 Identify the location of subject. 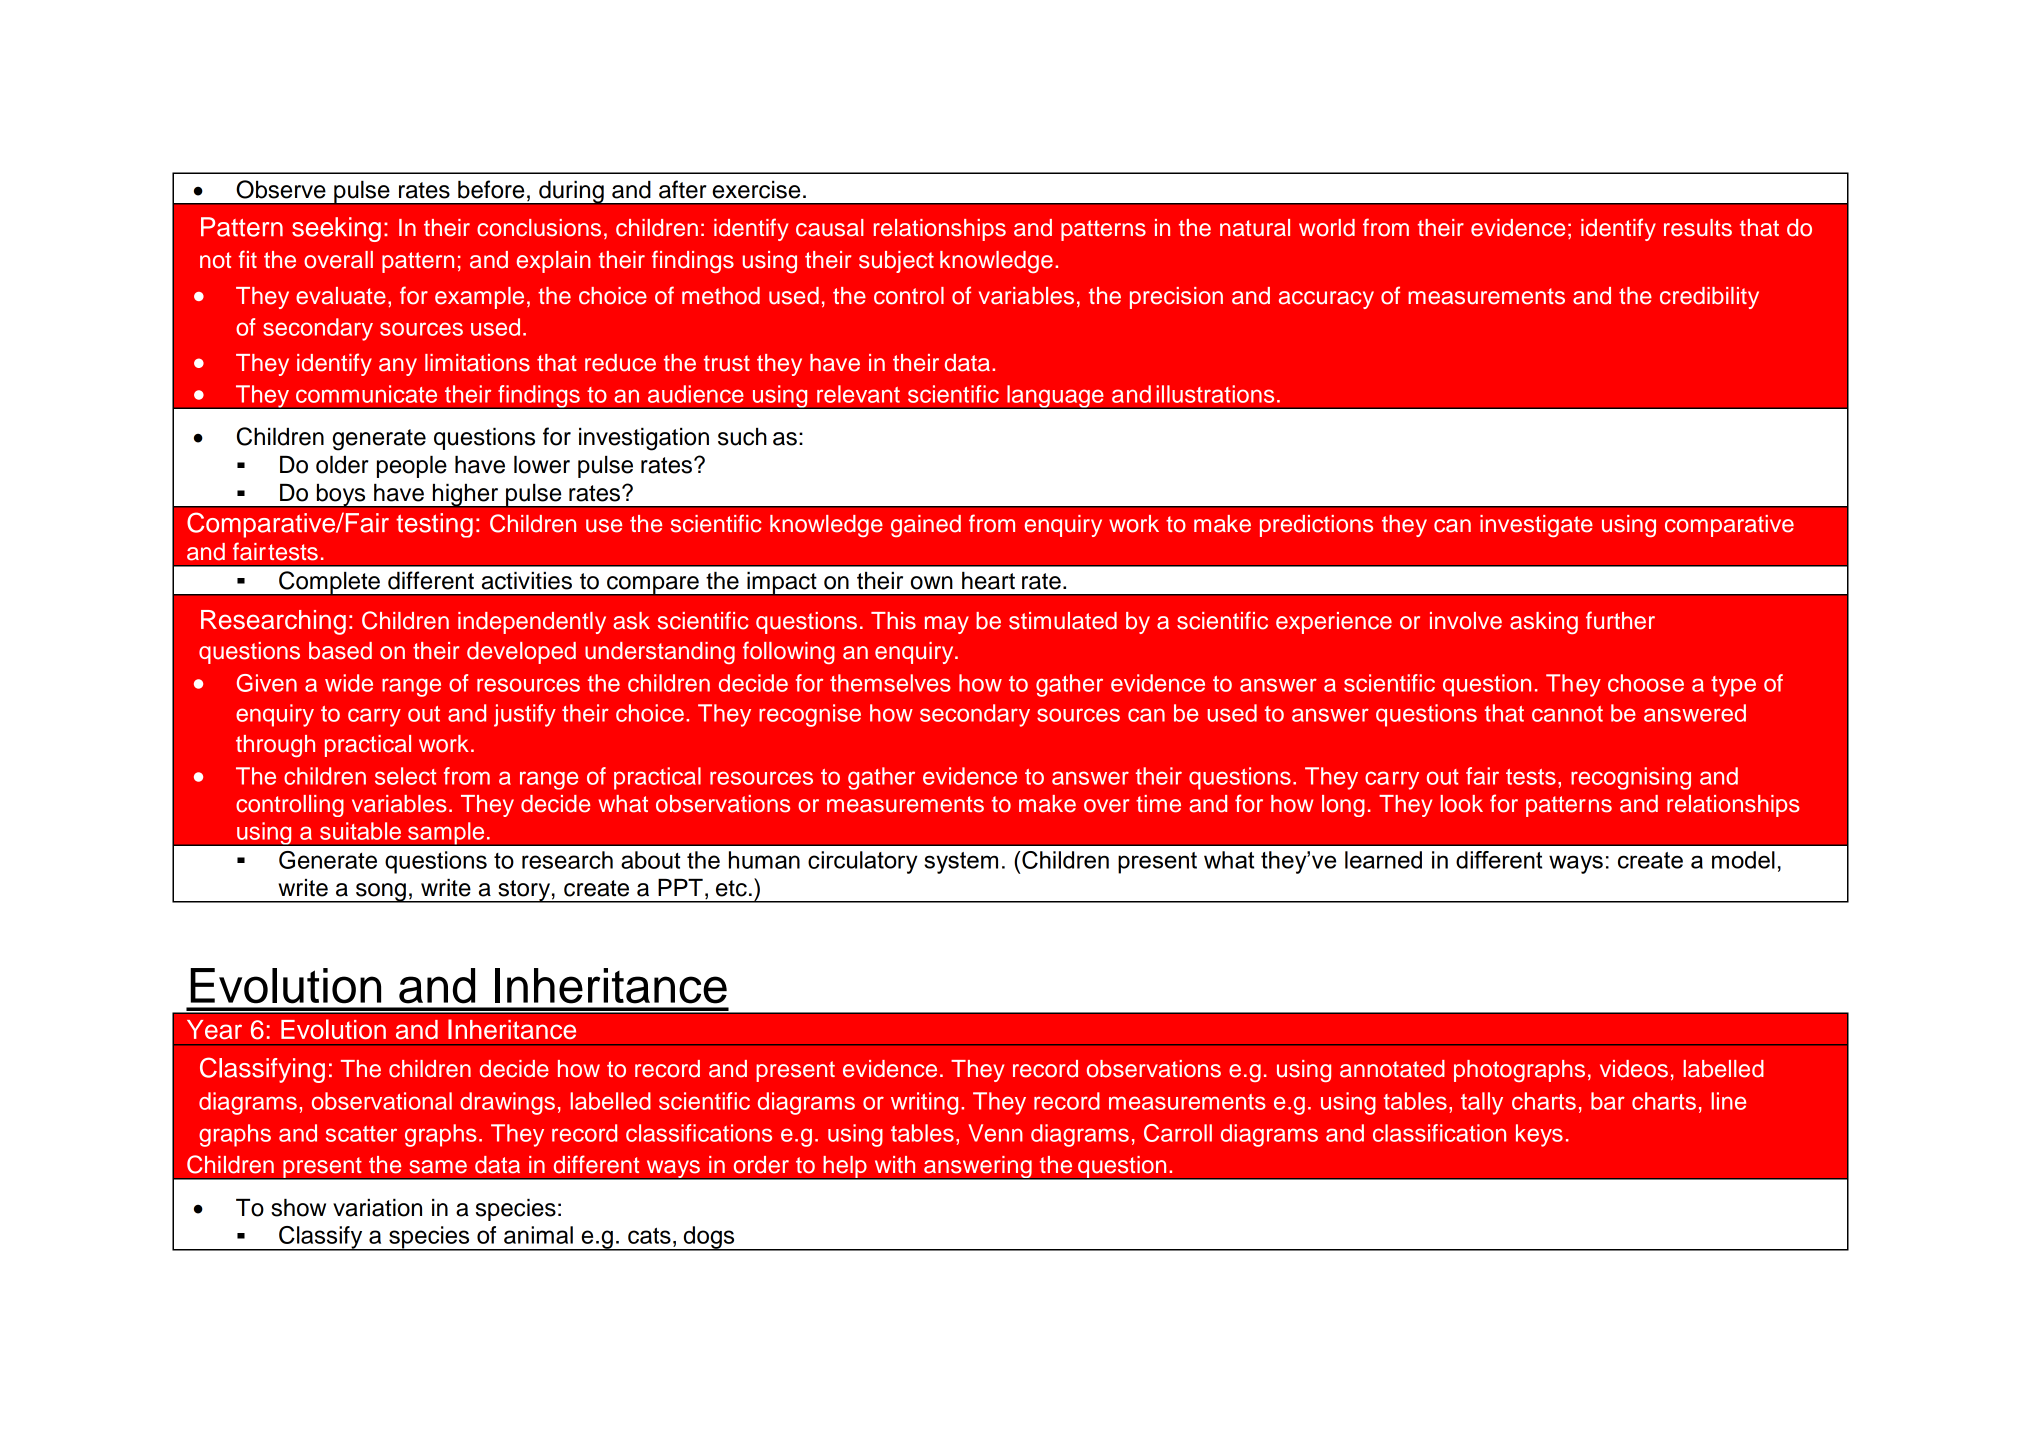
(896, 262).
